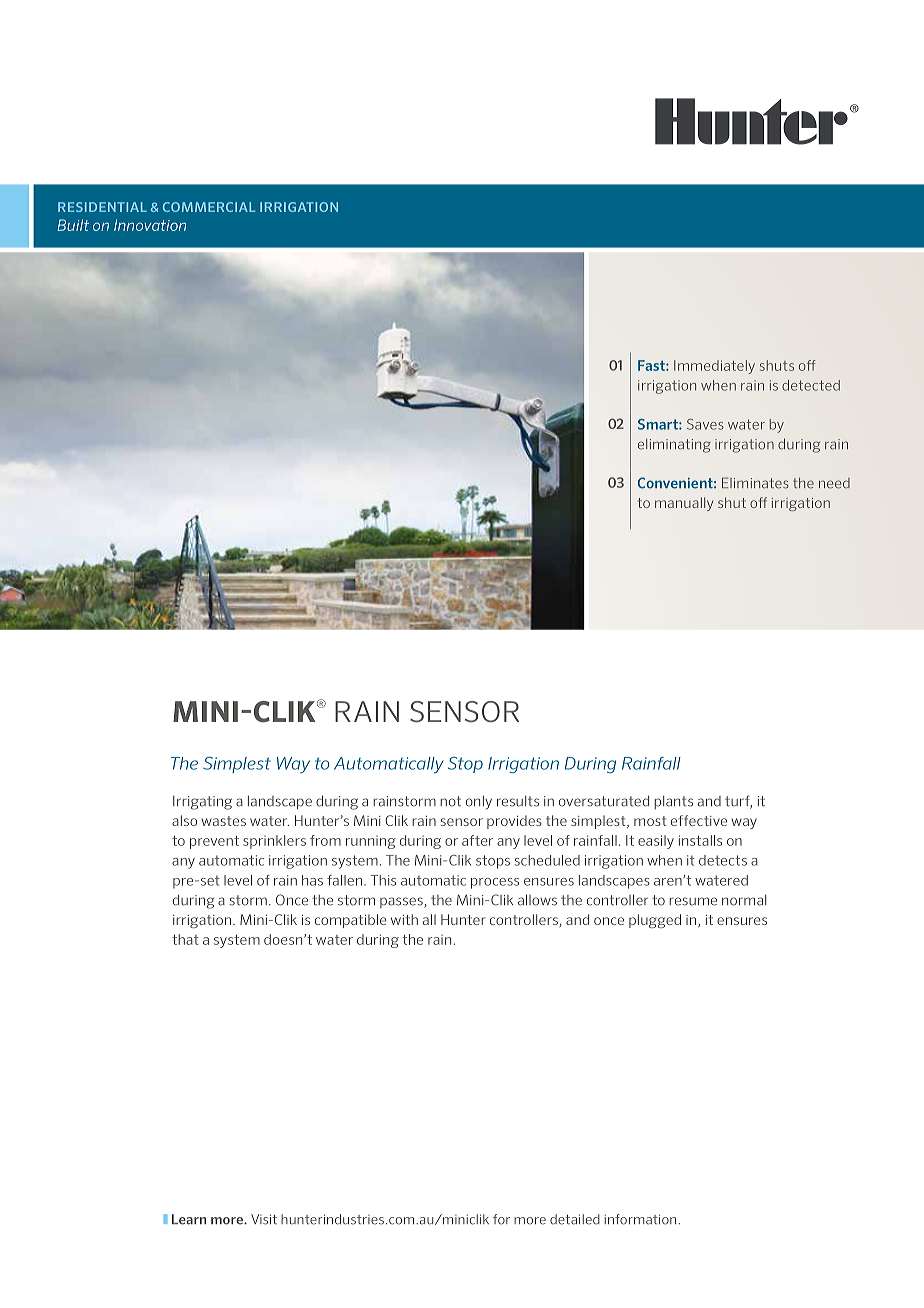 This screenshot has height=1308, width=924. I want to click on COMMERCIAL, so click(209, 207).
